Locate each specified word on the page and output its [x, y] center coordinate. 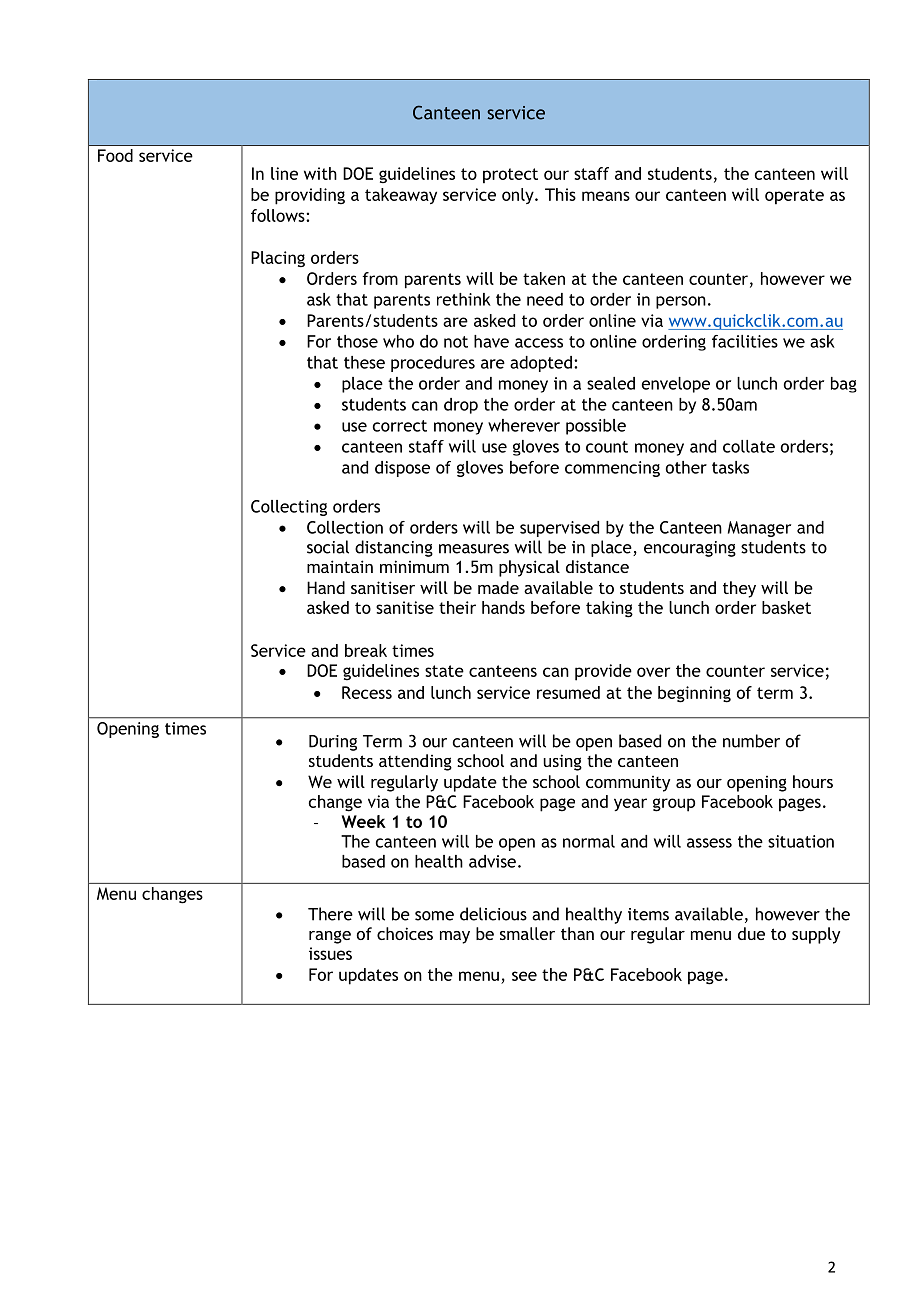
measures [474, 549]
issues [330, 953]
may [455, 937]
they [739, 589]
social [328, 547]
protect [510, 176]
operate [794, 197]
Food [115, 155]
